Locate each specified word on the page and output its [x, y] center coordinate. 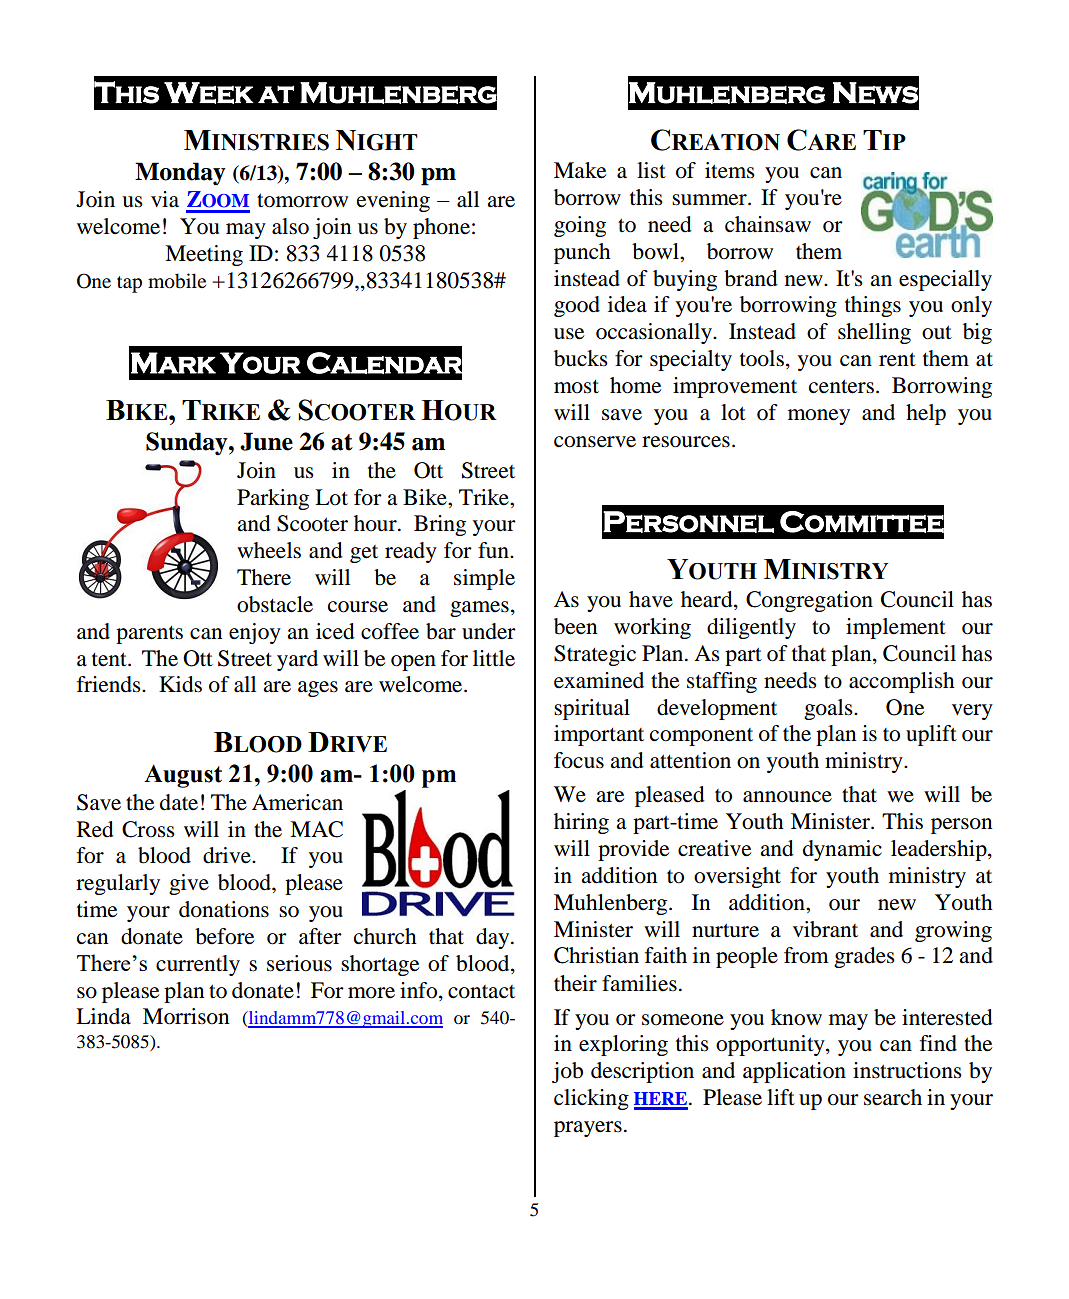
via [165, 199]
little [494, 658]
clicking [591, 1099]
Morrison [186, 1016]
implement [896, 628]
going [580, 226]
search [893, 1097]
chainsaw [768, 224]
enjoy [255, 633]
